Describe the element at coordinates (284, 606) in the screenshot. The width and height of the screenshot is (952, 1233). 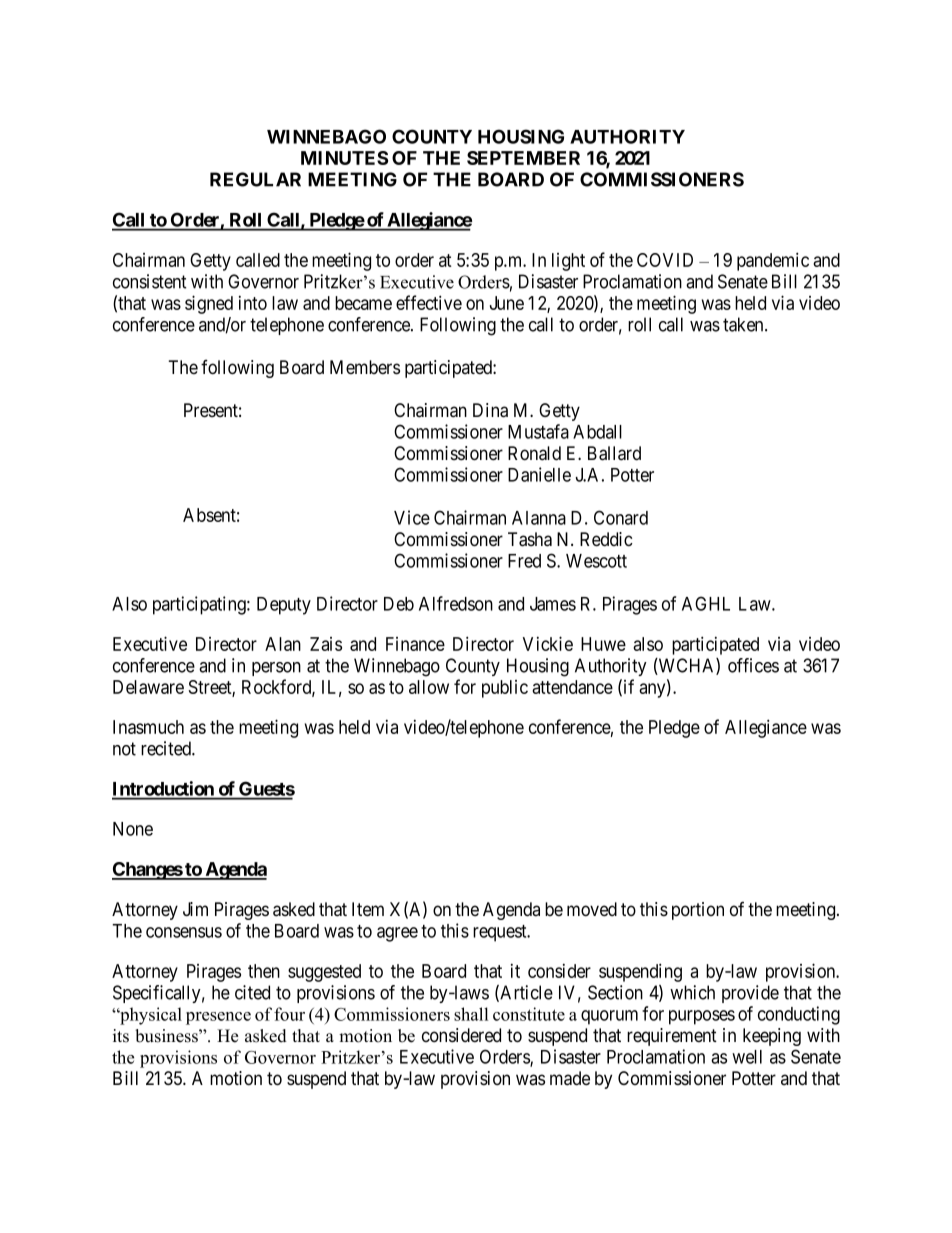
I see `Deputy` at that location.
